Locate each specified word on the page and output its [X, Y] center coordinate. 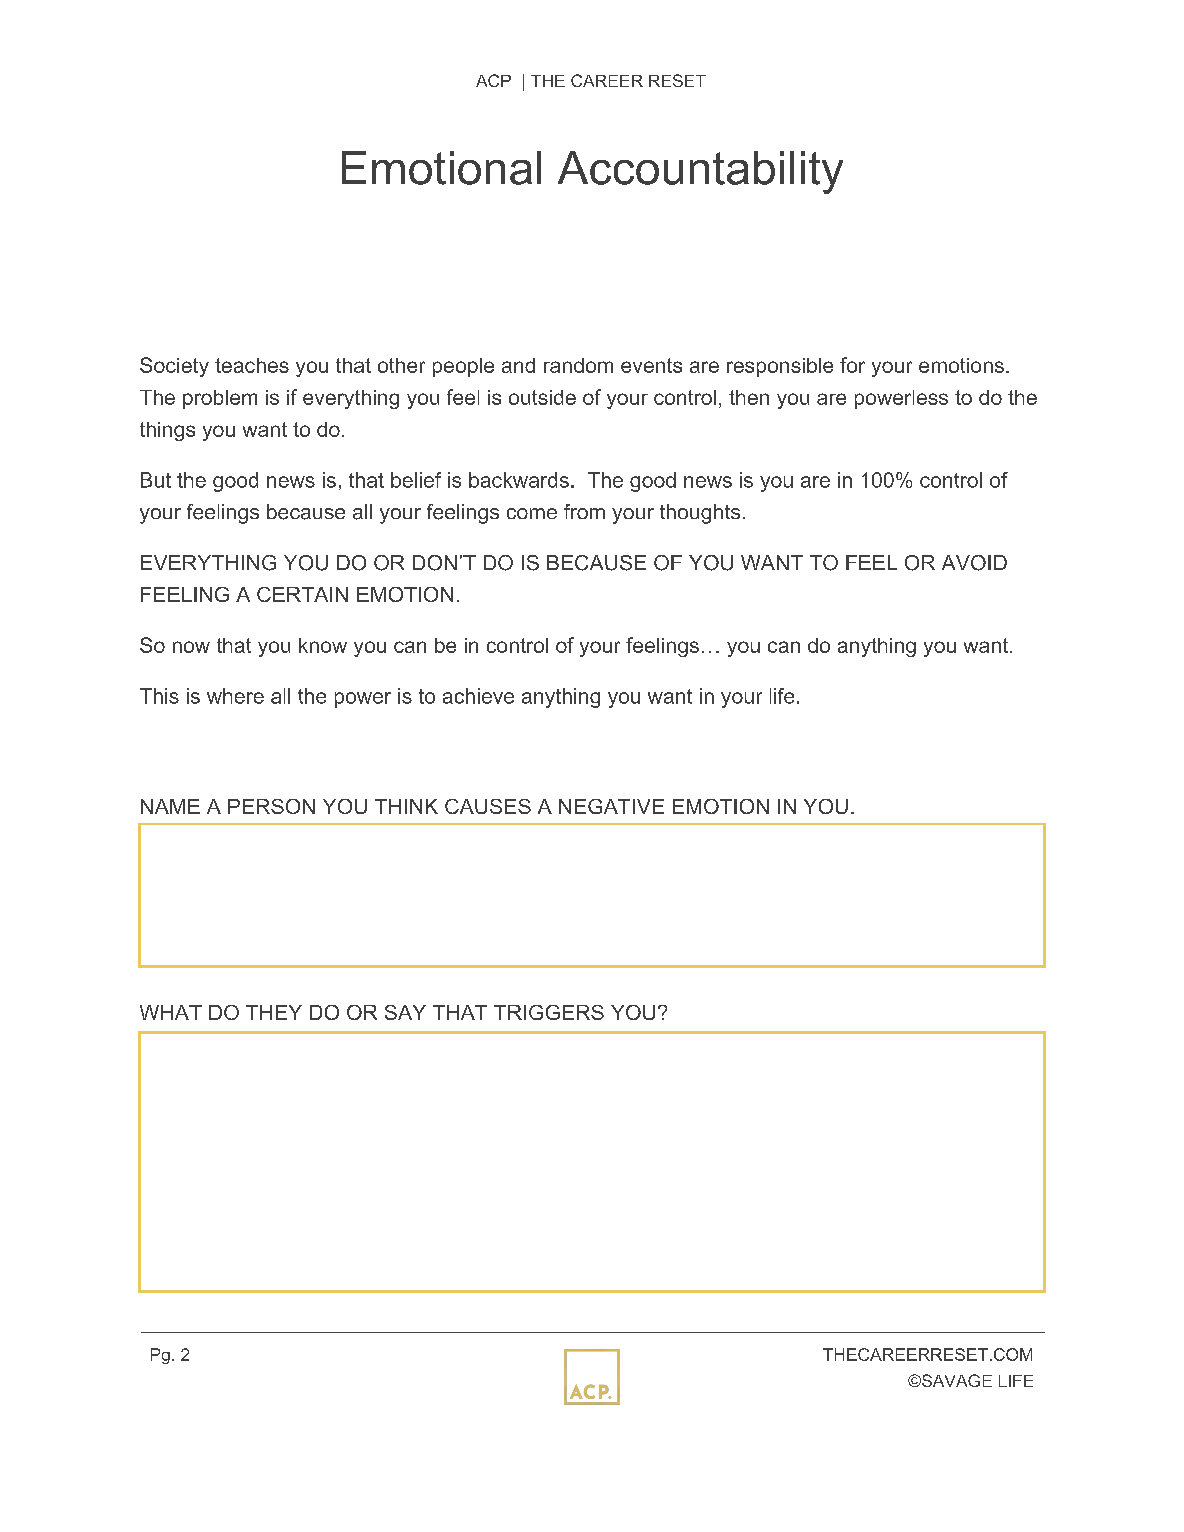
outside [542, 397]
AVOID [974, 563]
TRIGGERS [549, 1012]
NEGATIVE [611, 806]
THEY [274, 1012]
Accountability [700, 172]
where [235, 696]
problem [220, 399]
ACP [493, 80]
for [852, 365]
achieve [478, 696]
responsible [780, 367]
